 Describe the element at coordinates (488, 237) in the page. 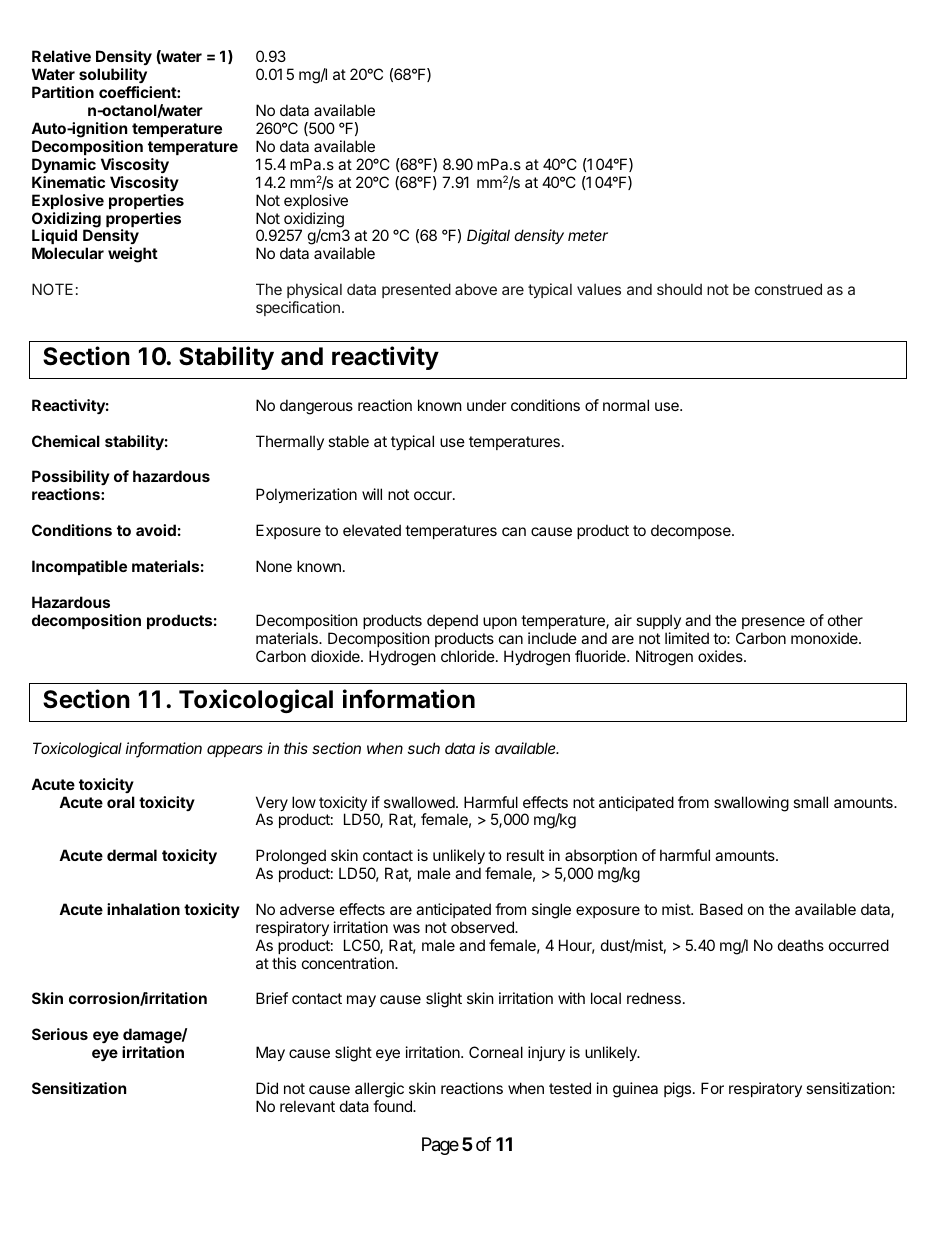

I see `Digital` at that location.
